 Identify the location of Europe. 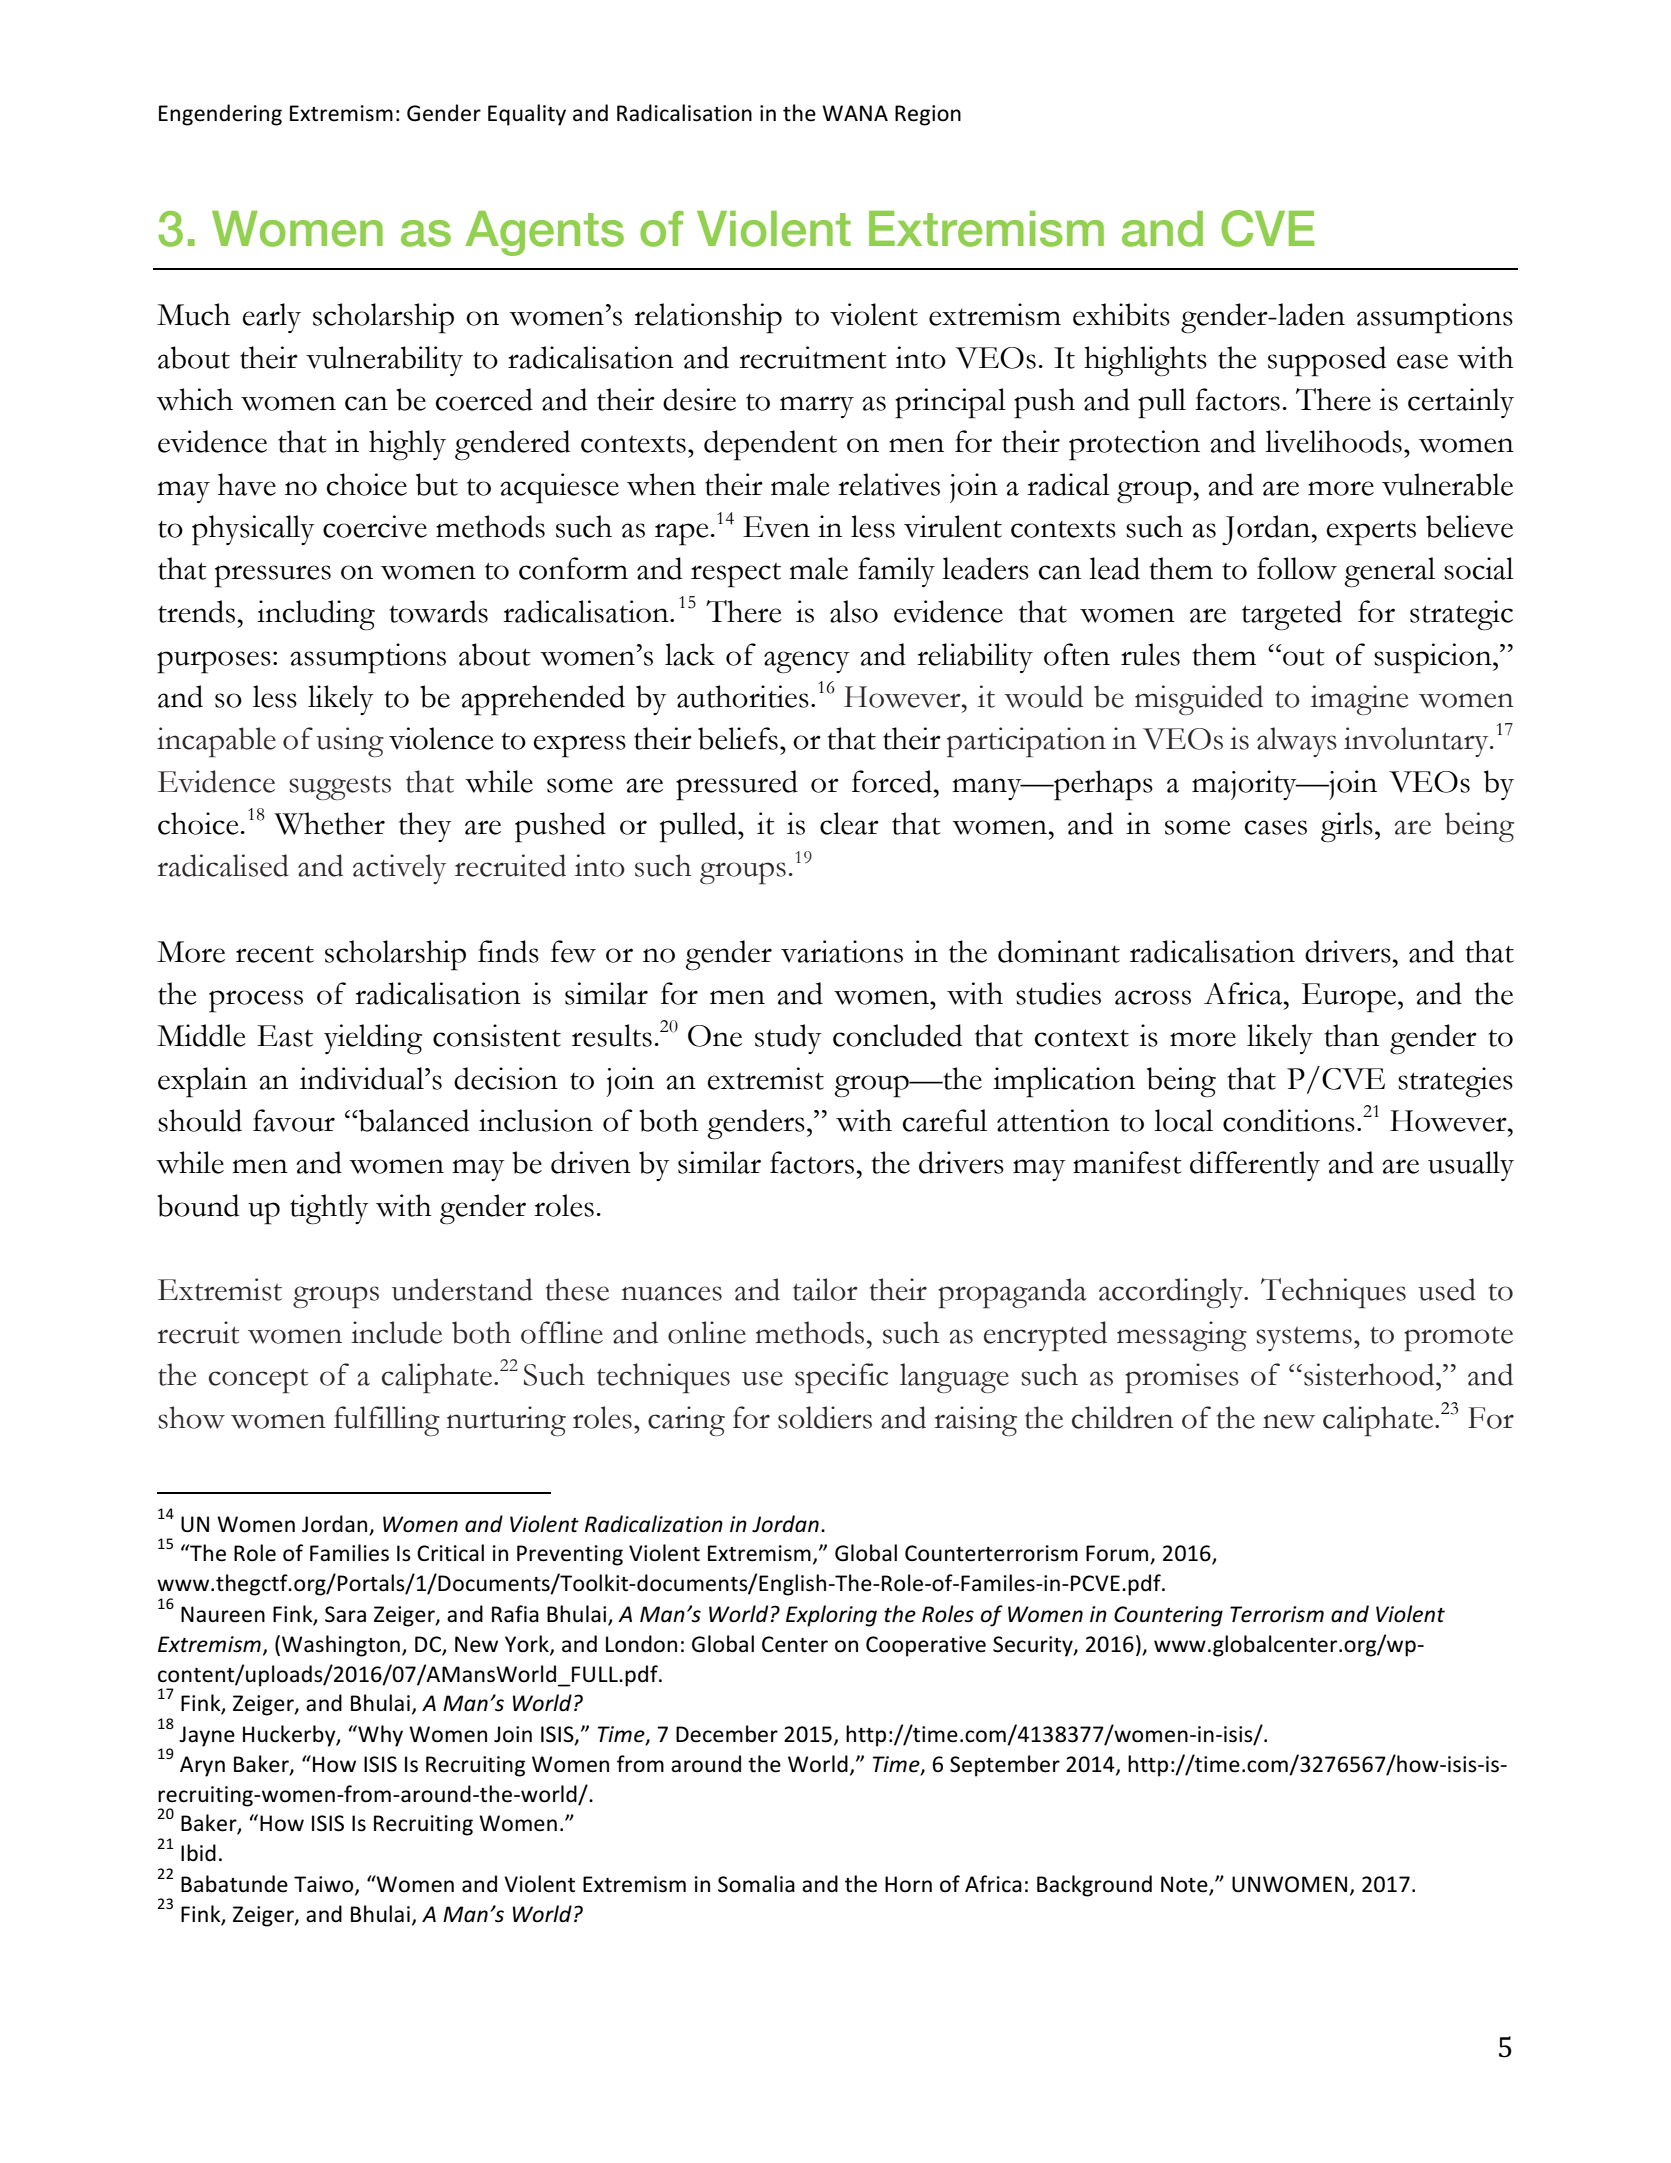
(1350, 998).
